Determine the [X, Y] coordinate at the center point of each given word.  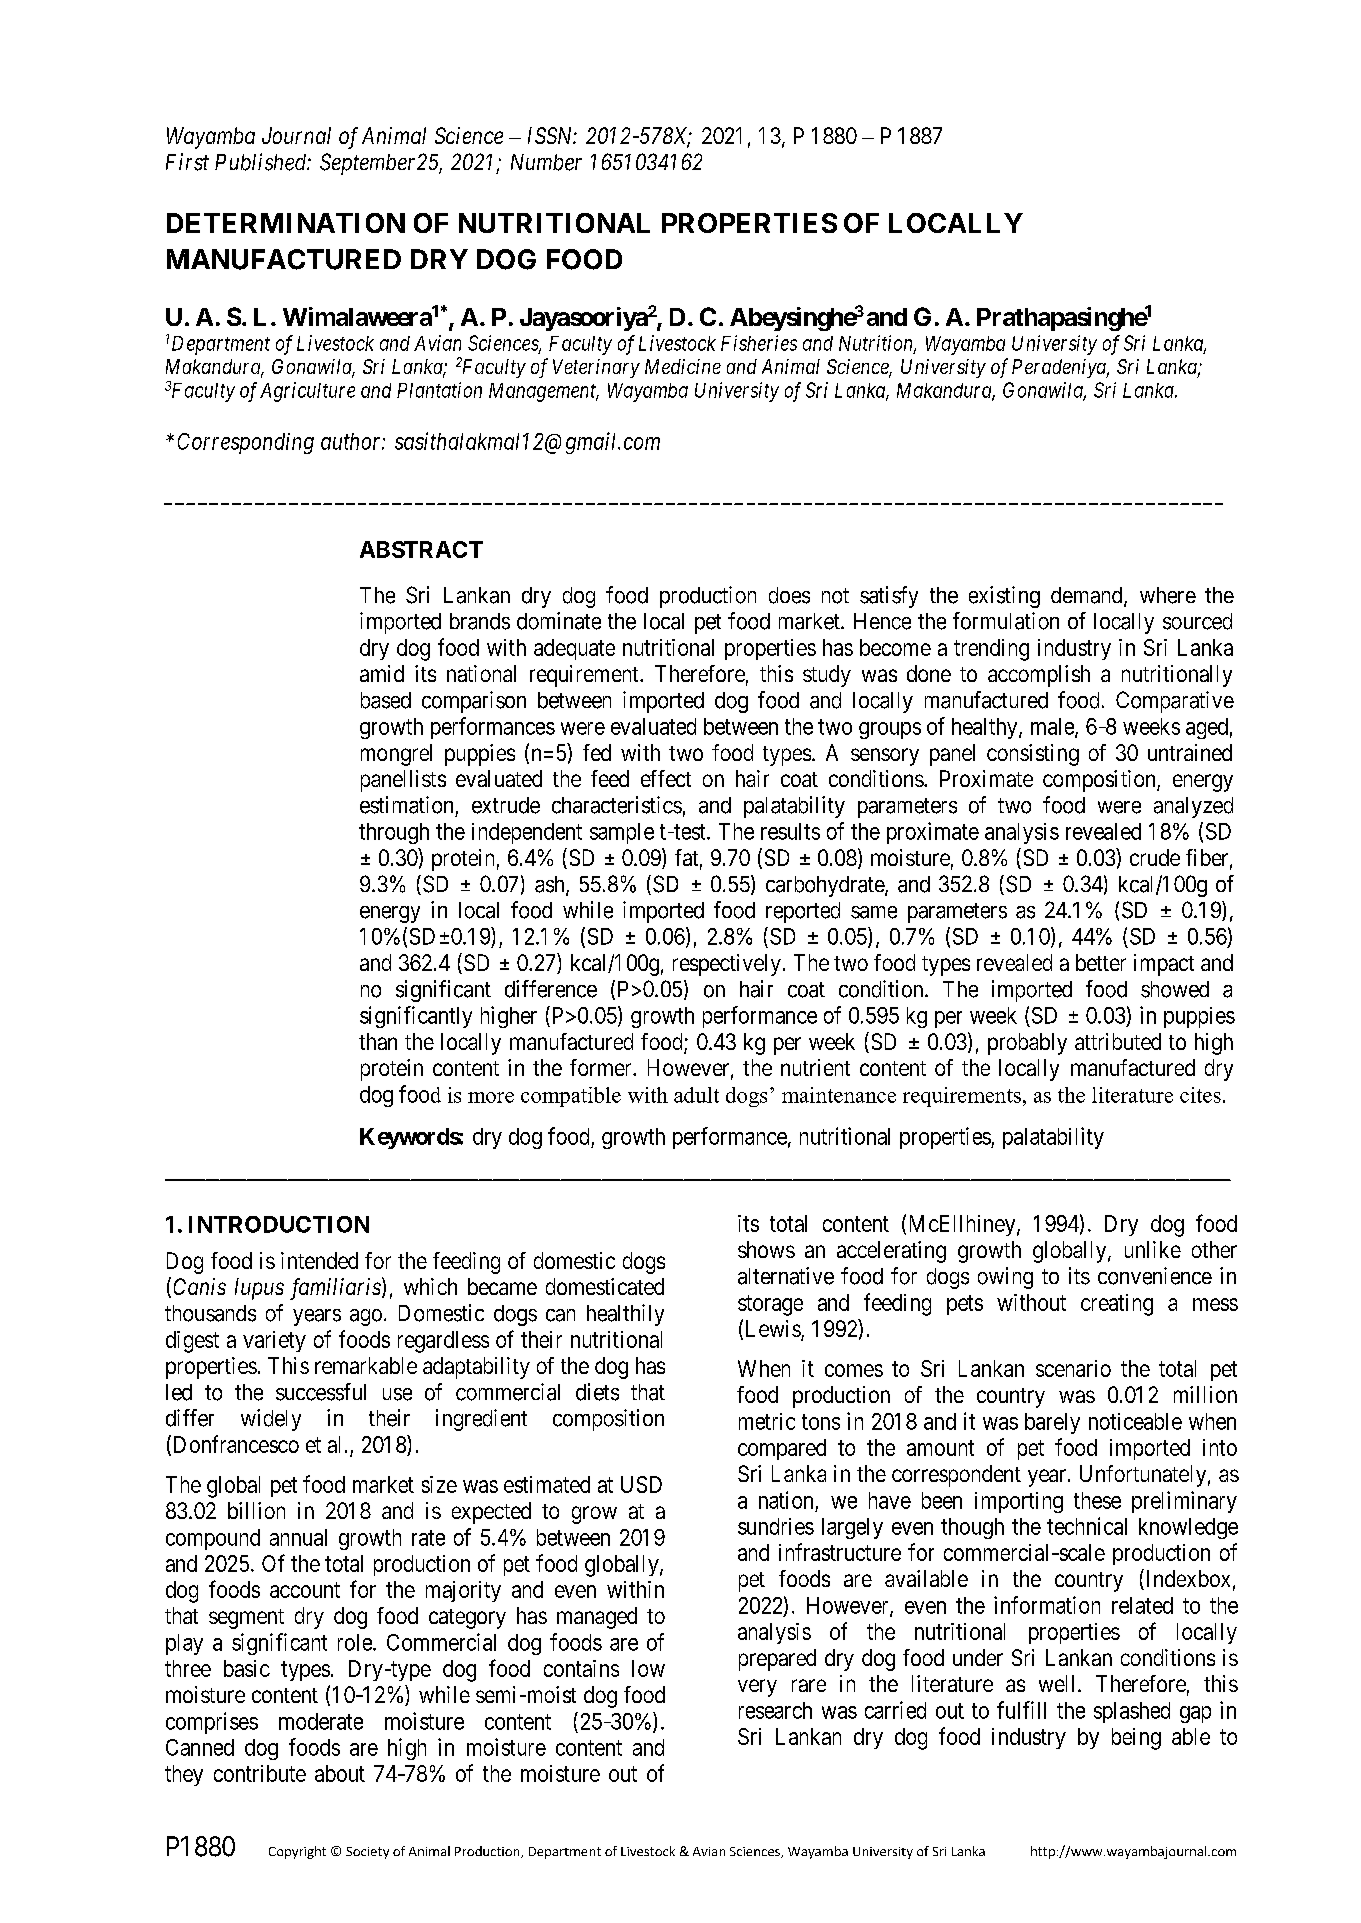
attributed [1118, 1041]
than [378, 1041]
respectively [727, 965]
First [187, 162]
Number [546, 162]
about [340, 1773]
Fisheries [759, 343]
